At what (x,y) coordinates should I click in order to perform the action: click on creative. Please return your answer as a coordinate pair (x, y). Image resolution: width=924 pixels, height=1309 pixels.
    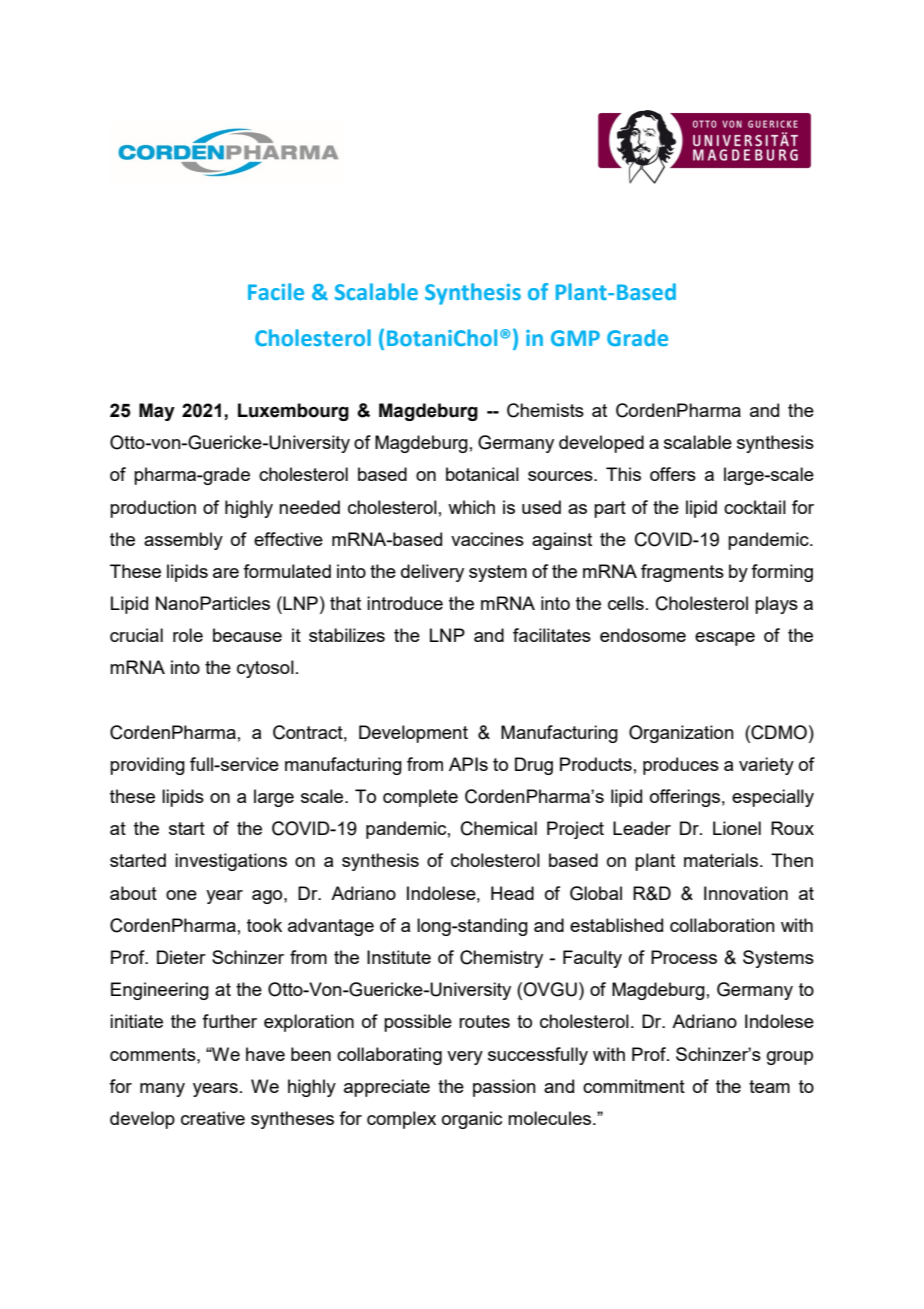
    Looking at the image, I should click on (213, 1118).
